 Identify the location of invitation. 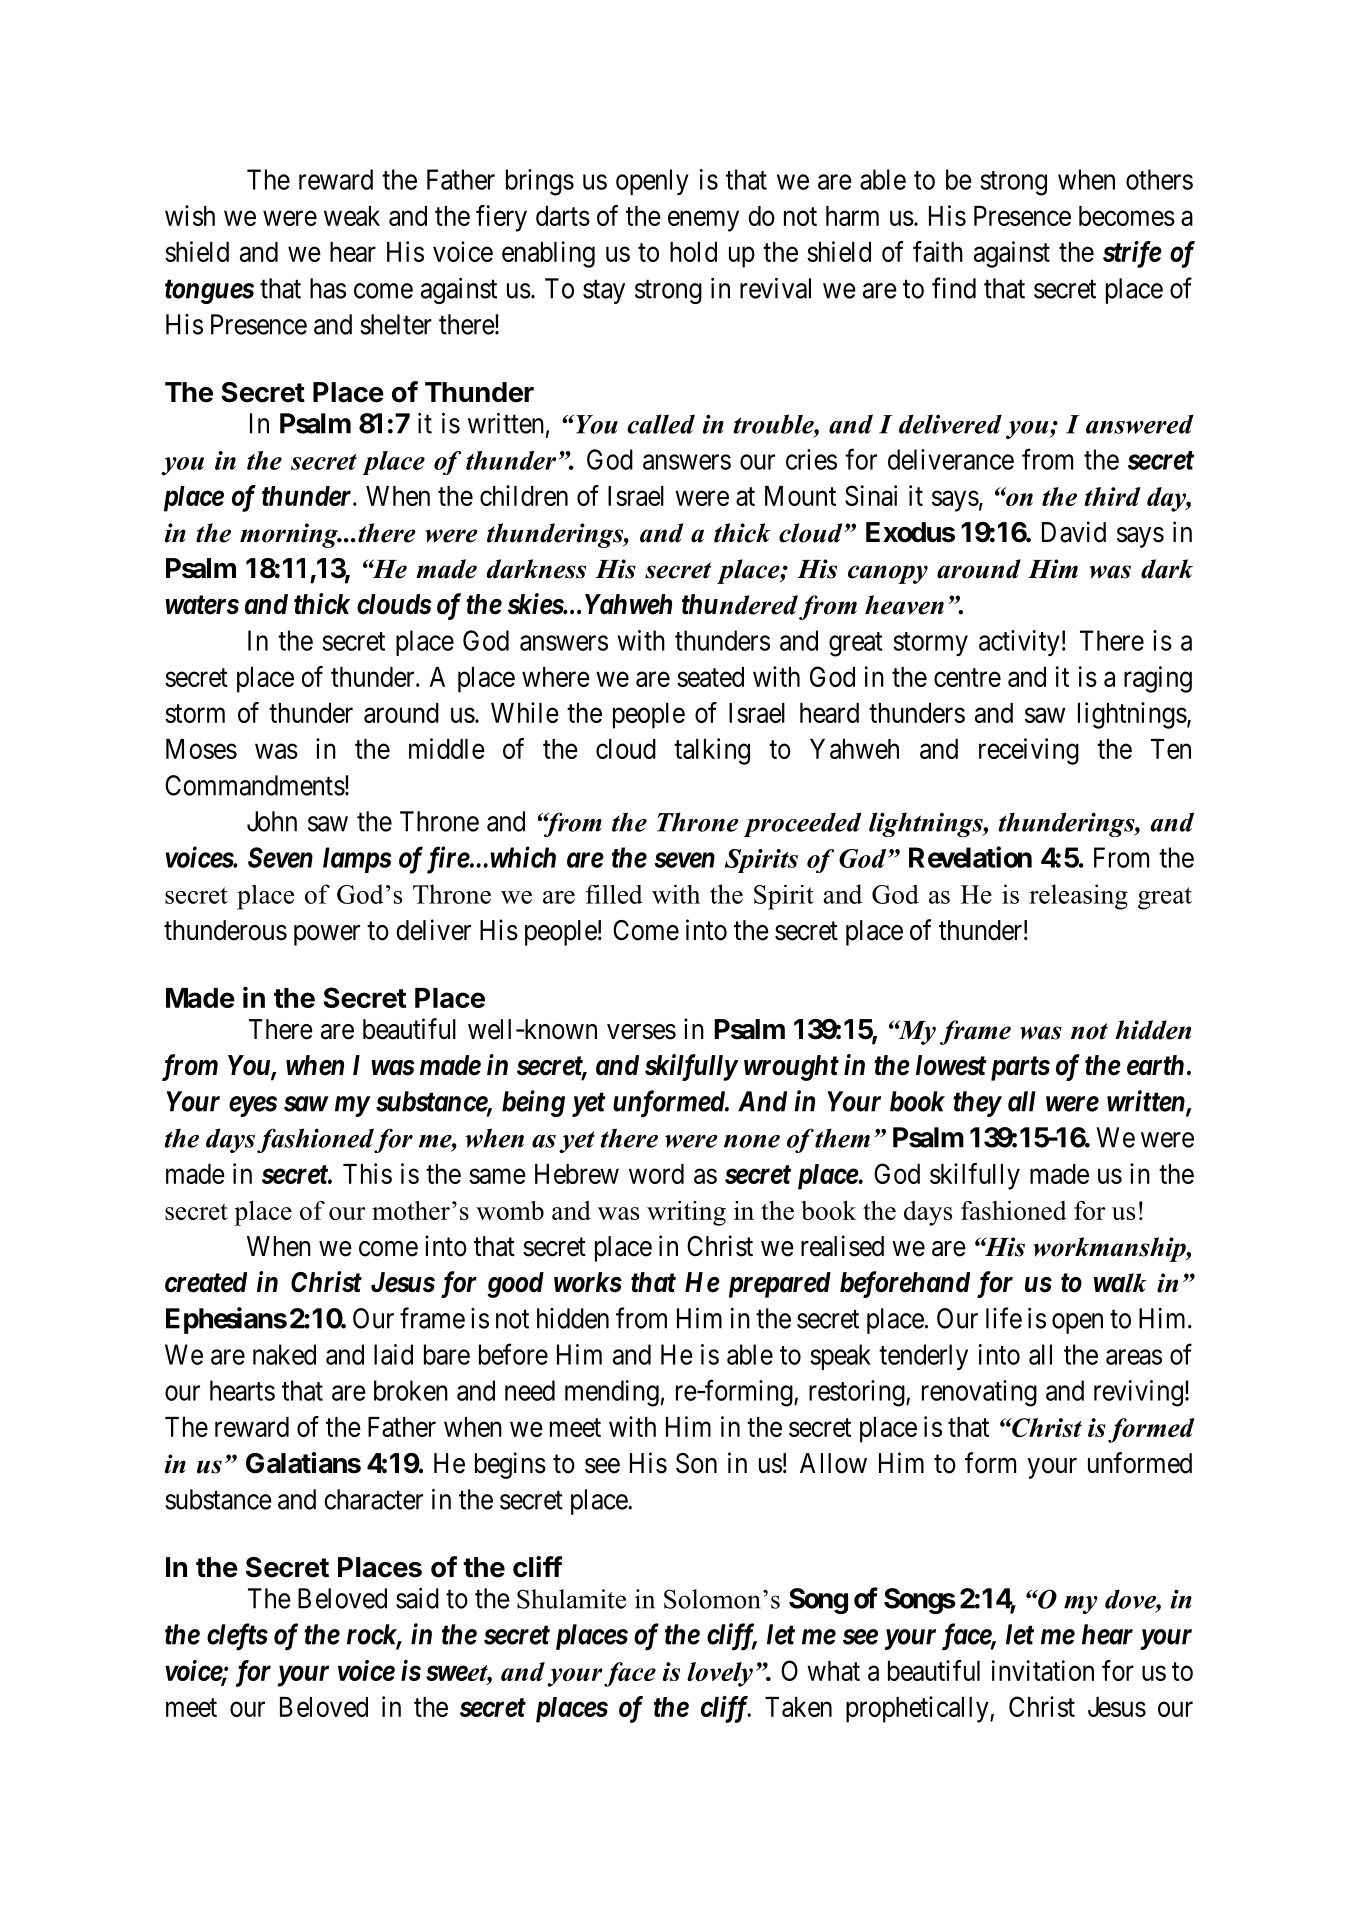
(1043, 1670).
